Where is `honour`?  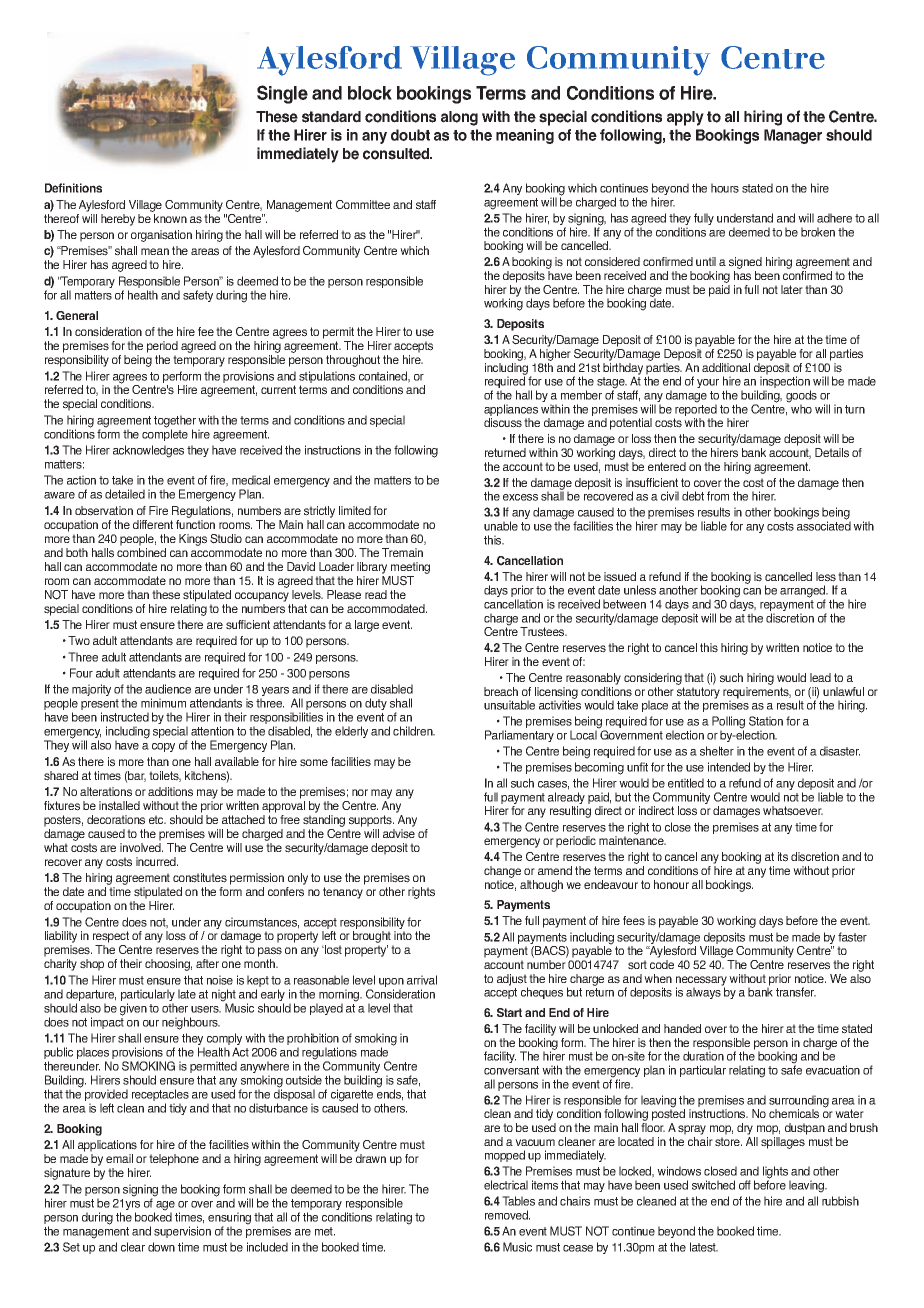 honour is located at coordinates (671, 884).
